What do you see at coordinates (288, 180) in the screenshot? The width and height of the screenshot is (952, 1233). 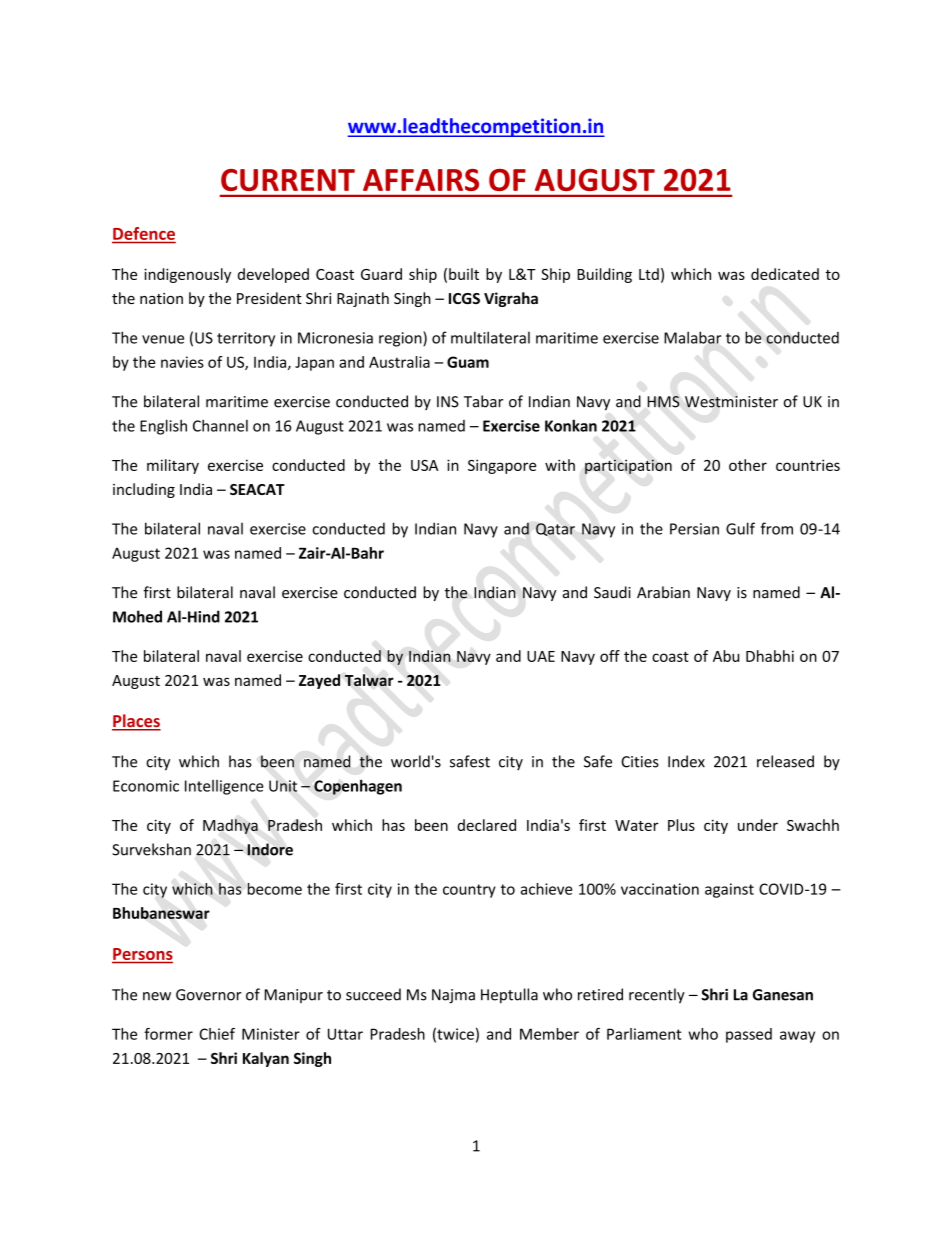 I see `CURRENT` at bounding box center [288, 180].
